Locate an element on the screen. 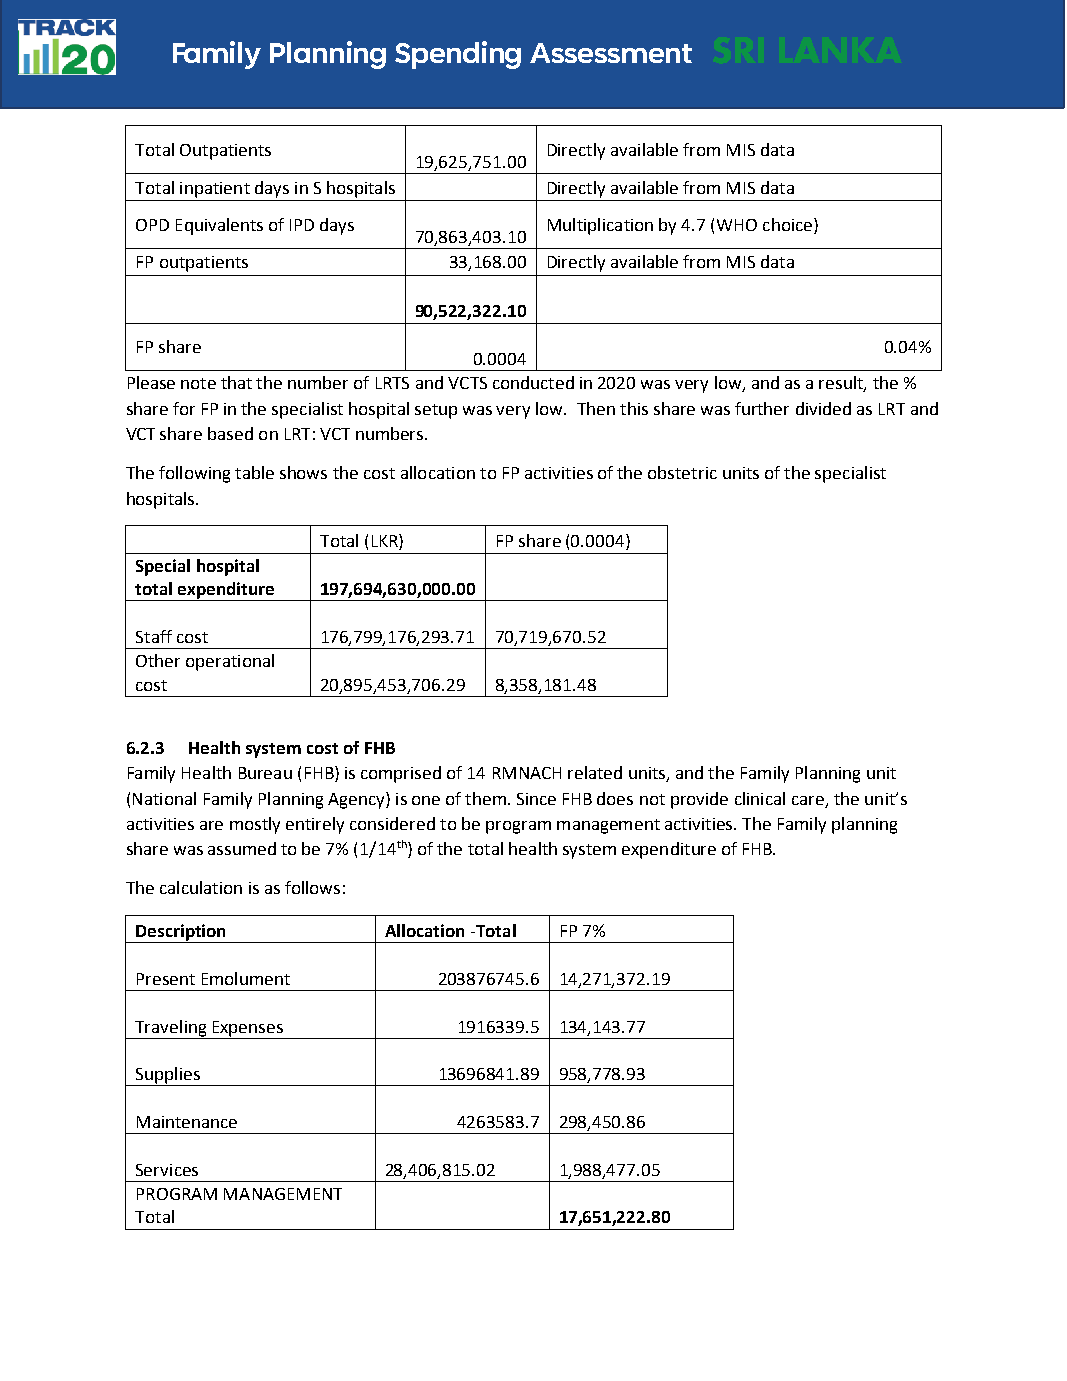 Image resolution: width=1067 pixels, height=1381 pixels. Spending is located at coordinates (458, 55).
